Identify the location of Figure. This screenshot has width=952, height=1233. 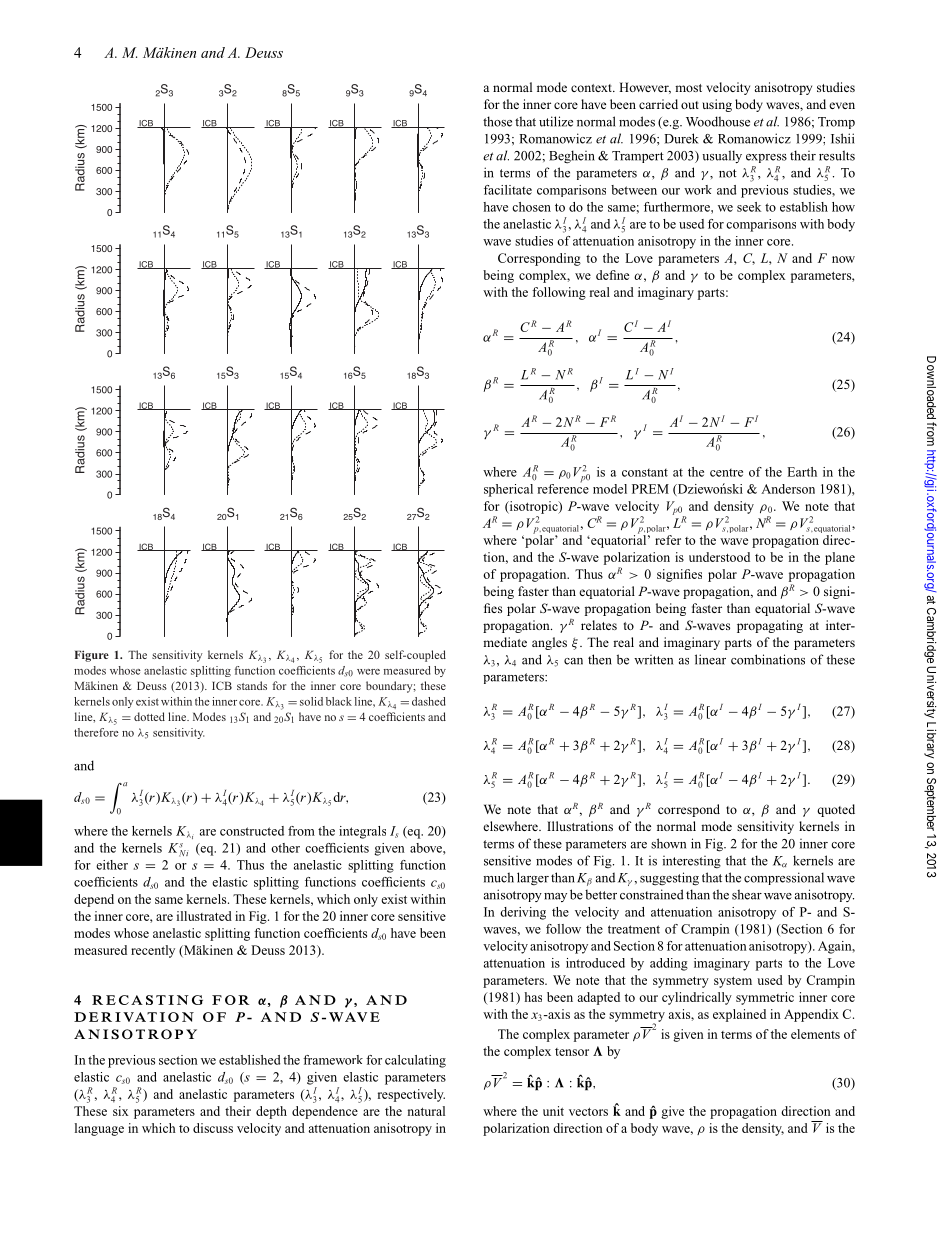
(92, 656).
